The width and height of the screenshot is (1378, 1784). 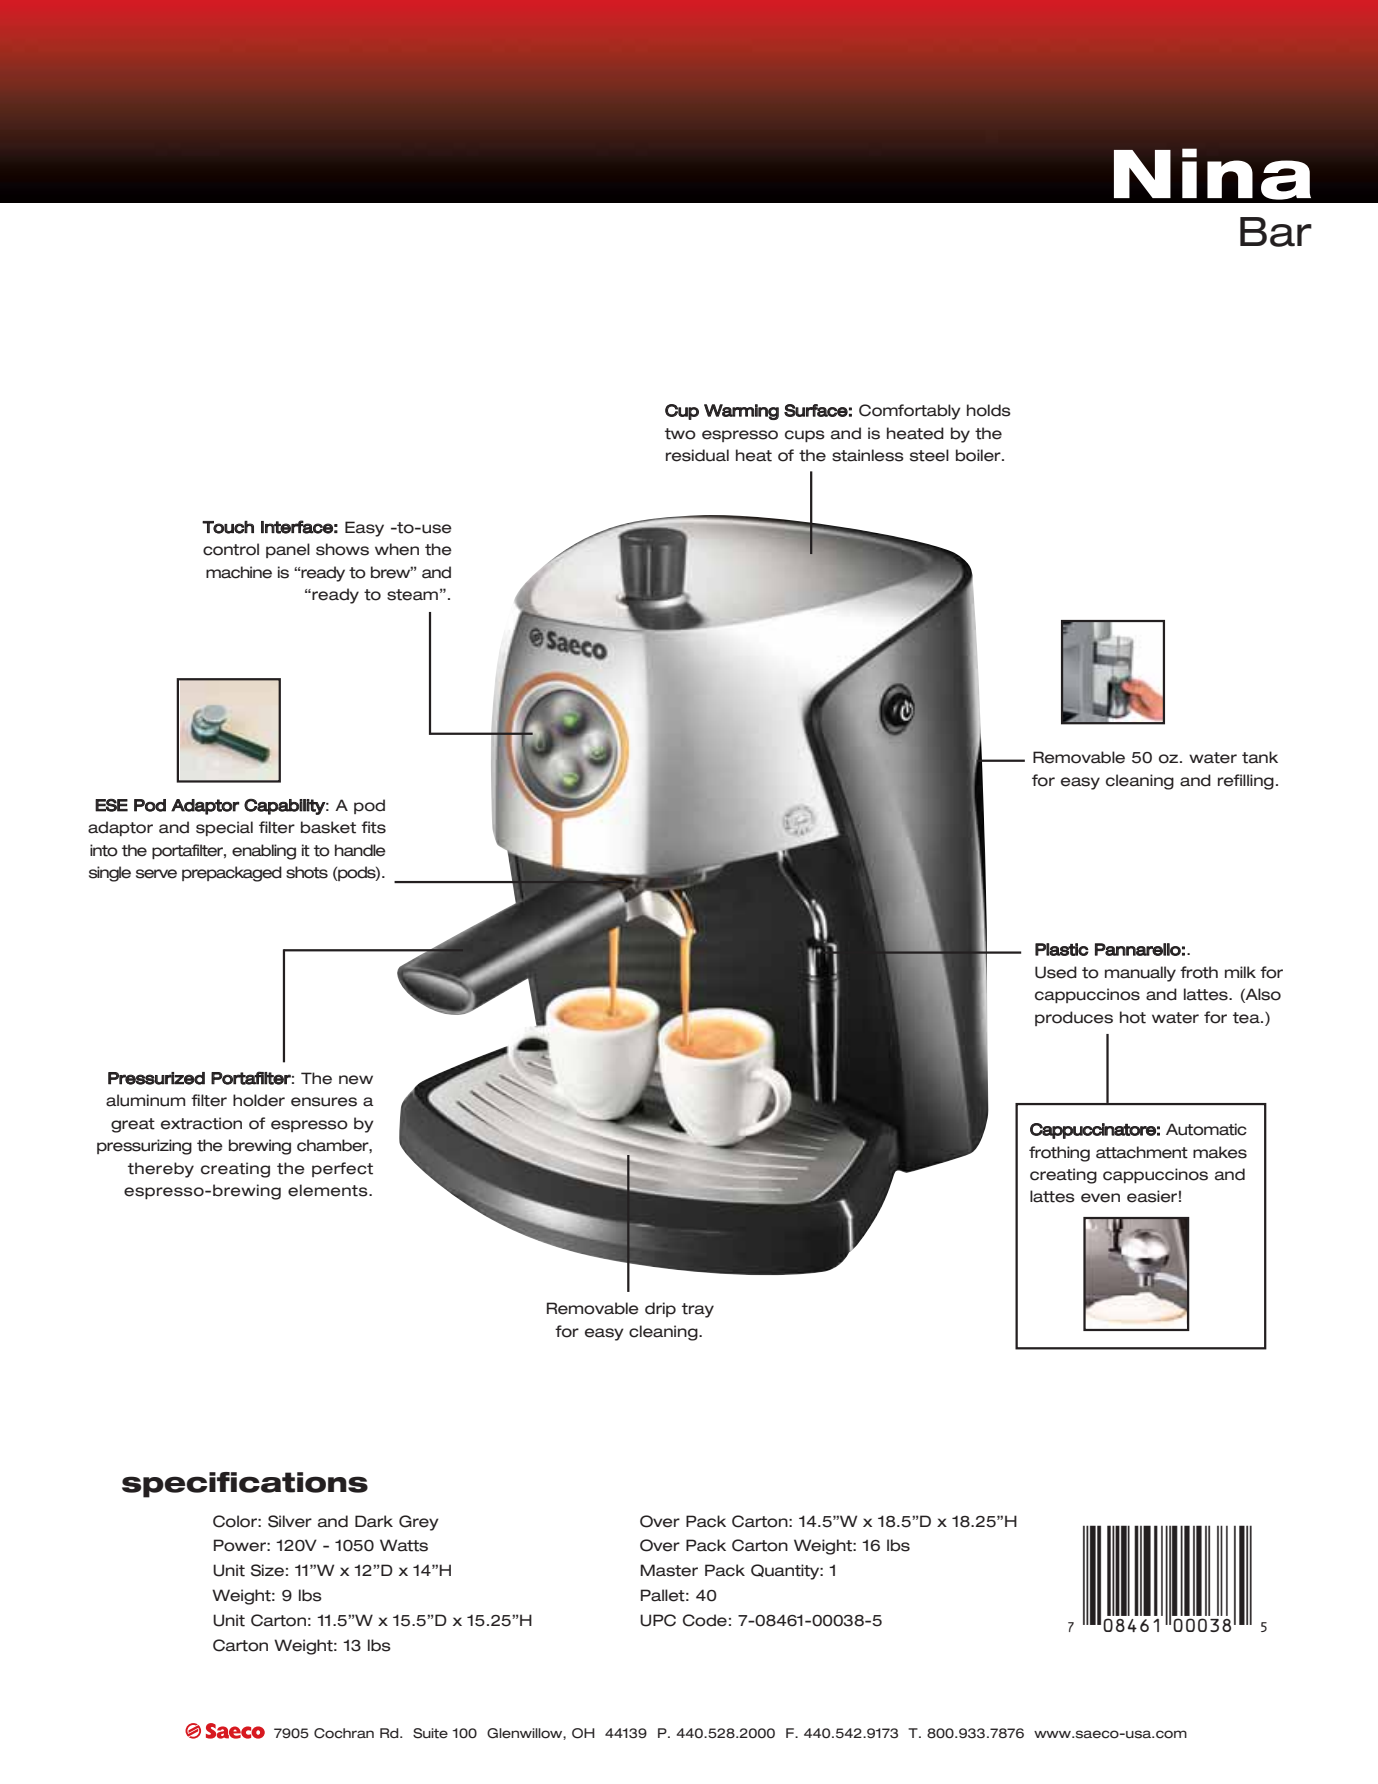 What do you see at coordinates (680, 434) in the screenshot?
I see `two` at bounding box center [680, 434].
